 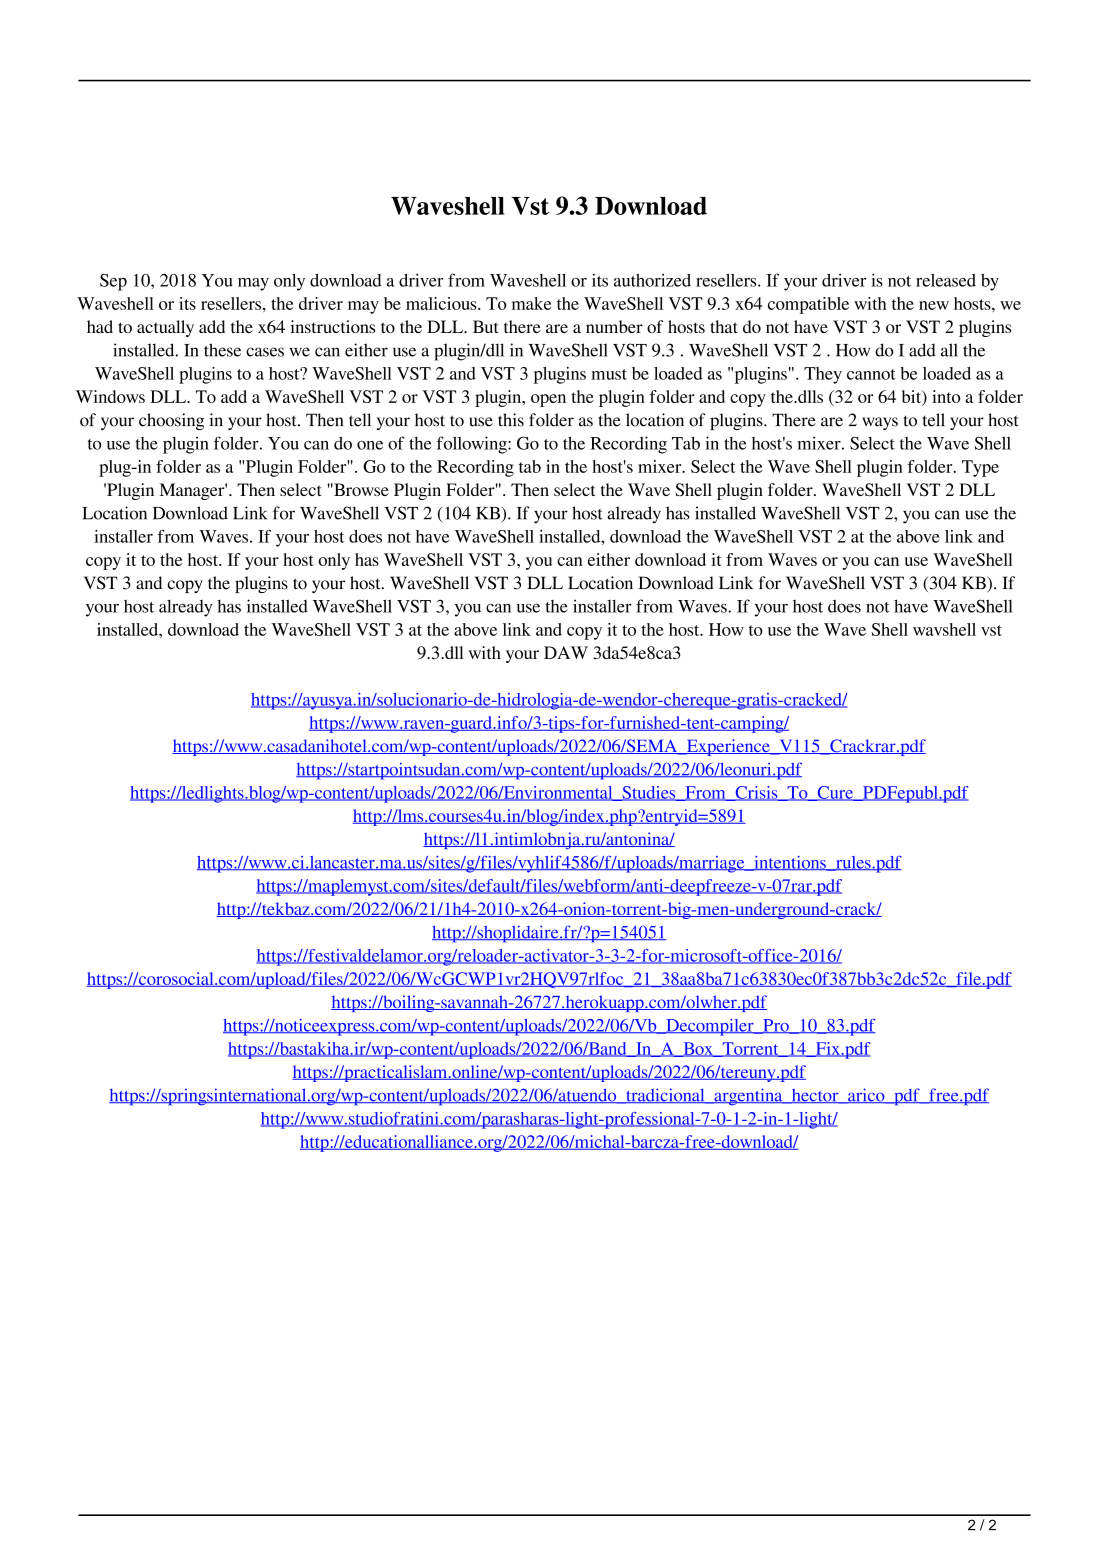 What do you see at coordinates (370, 445) in the screenshot?
I see `one` at bounding box center [370, 445].
